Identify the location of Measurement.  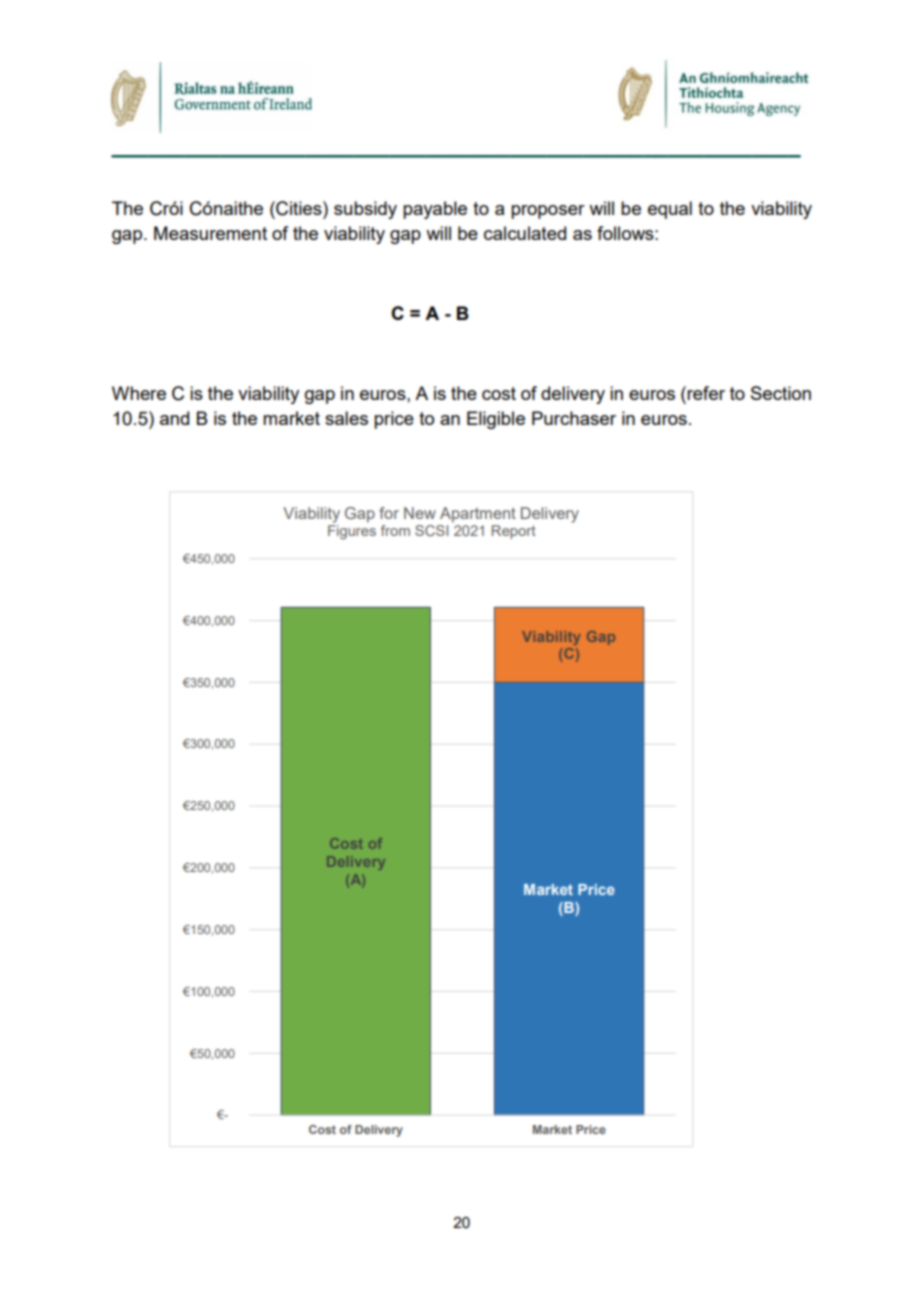
(210, 233).
